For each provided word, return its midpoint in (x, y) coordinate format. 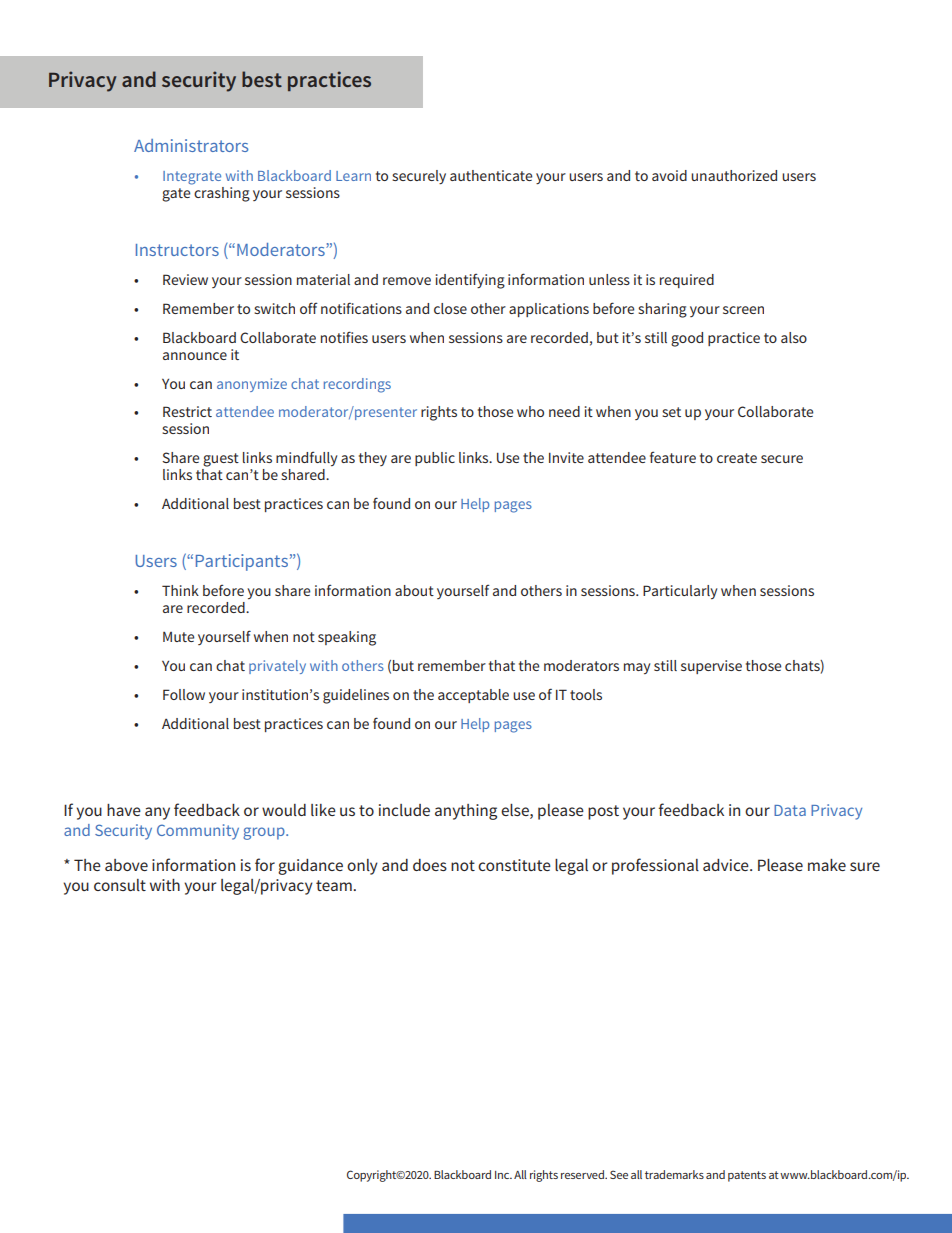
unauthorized (734, 175)
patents (747, 1176)
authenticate (491, 175)
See (619, 1174)
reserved (583, 1174)
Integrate (192, 178)
